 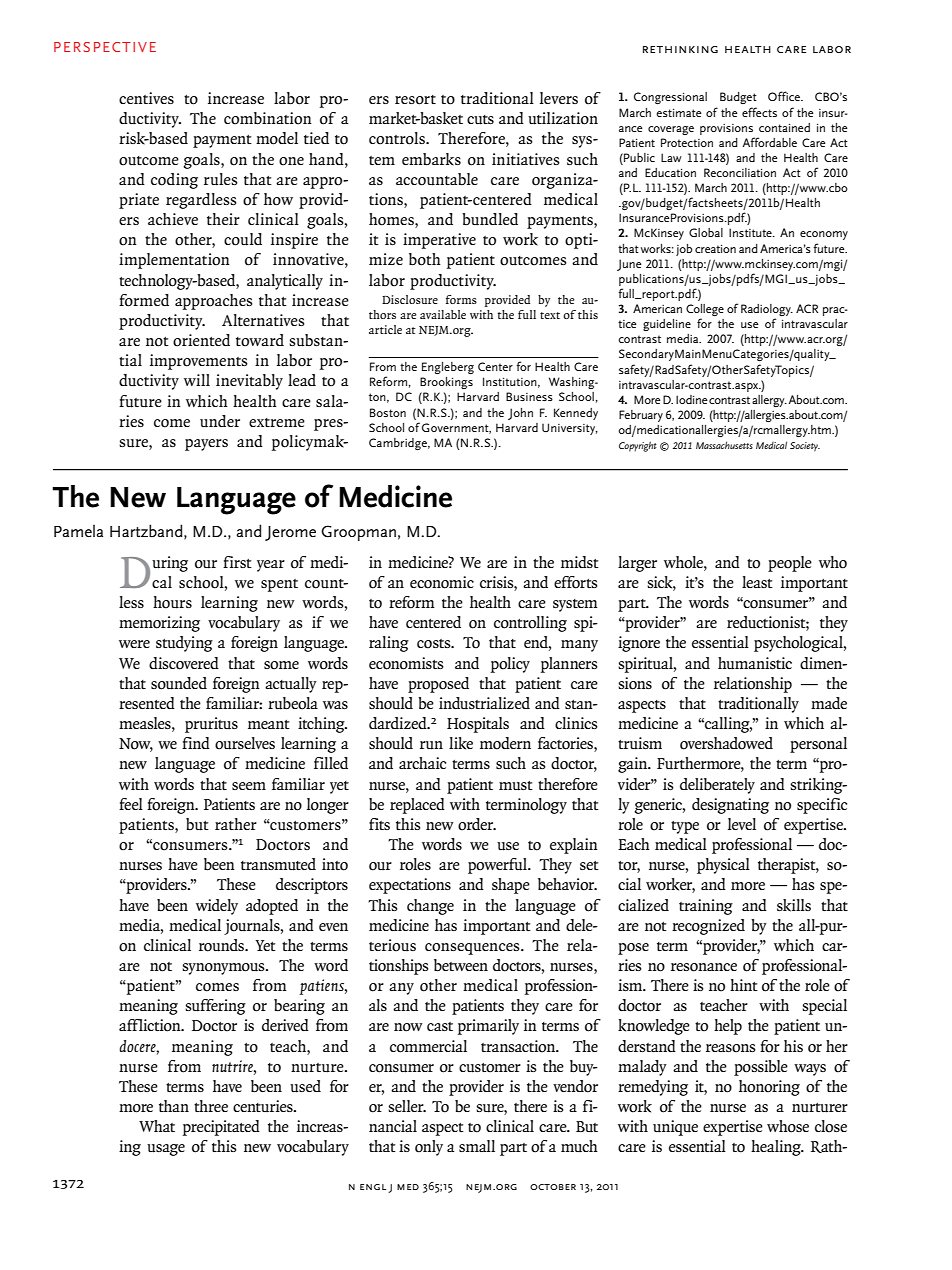 I want to click on feel, so click(x=131, y=804).
